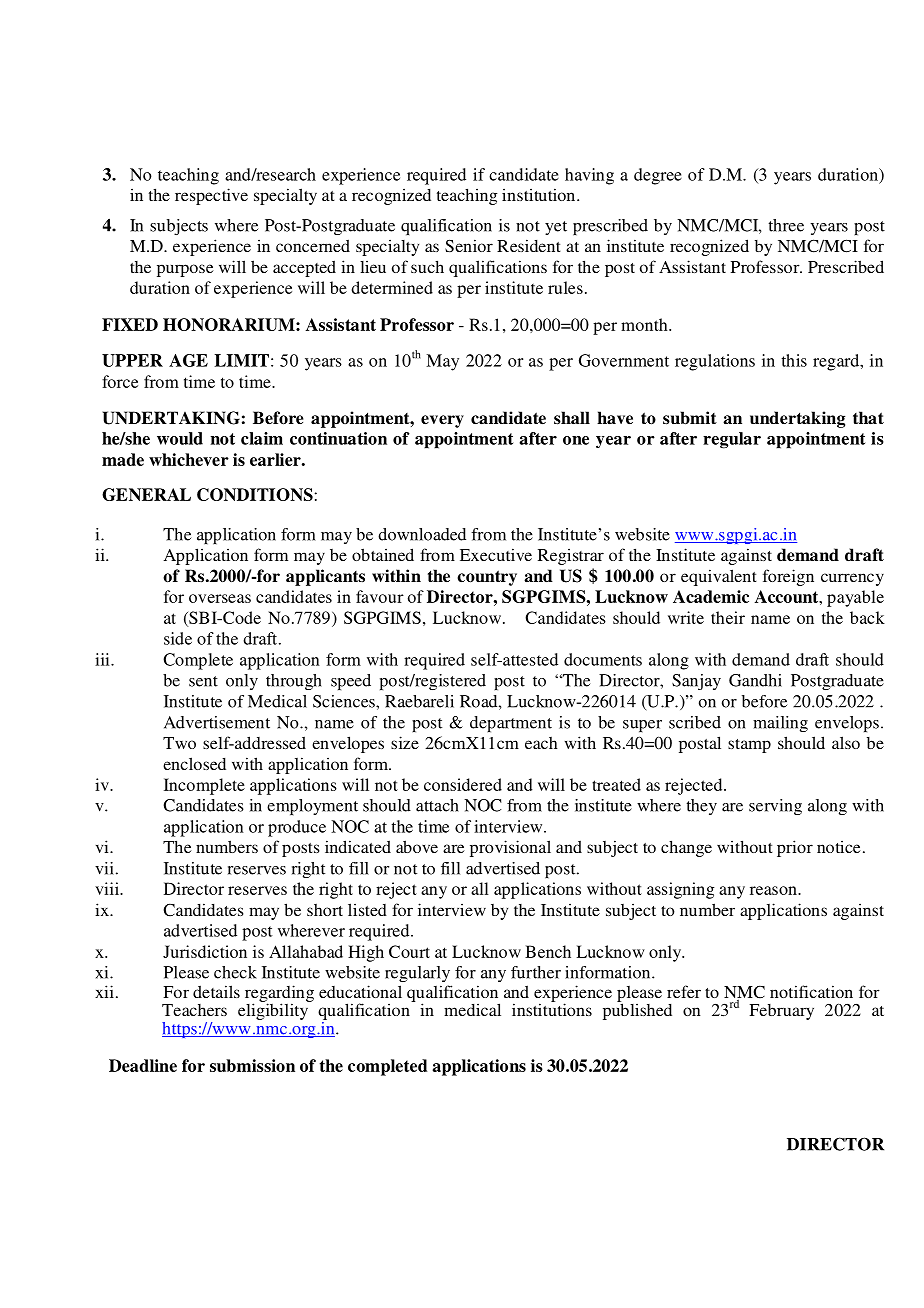 This screenshot has width=924, height=1308. Describe the element at coordinates (786, 225) in the screenshot. I see `three` at that location.
